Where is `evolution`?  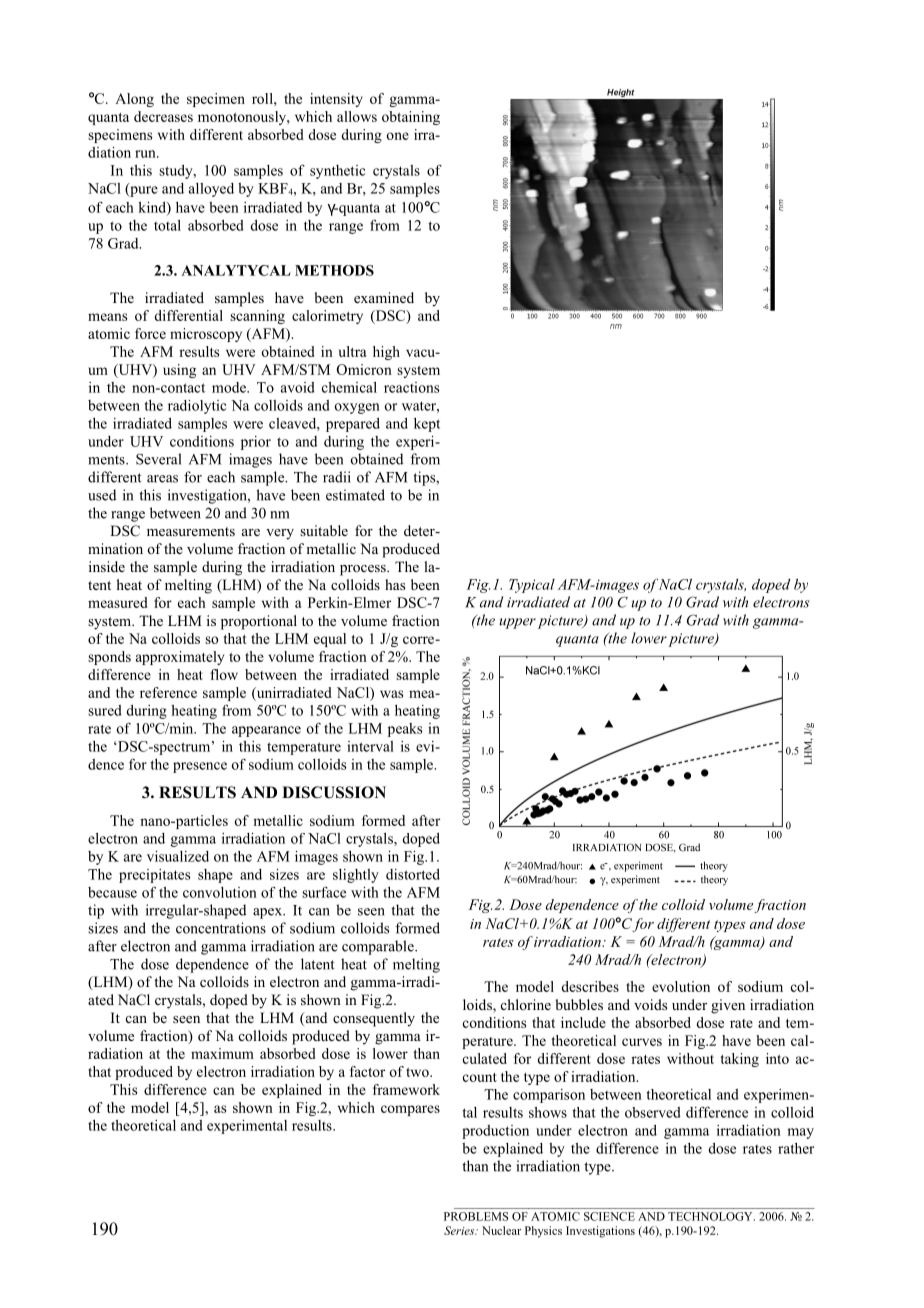
evolution is located at coordinates (681, 986).
